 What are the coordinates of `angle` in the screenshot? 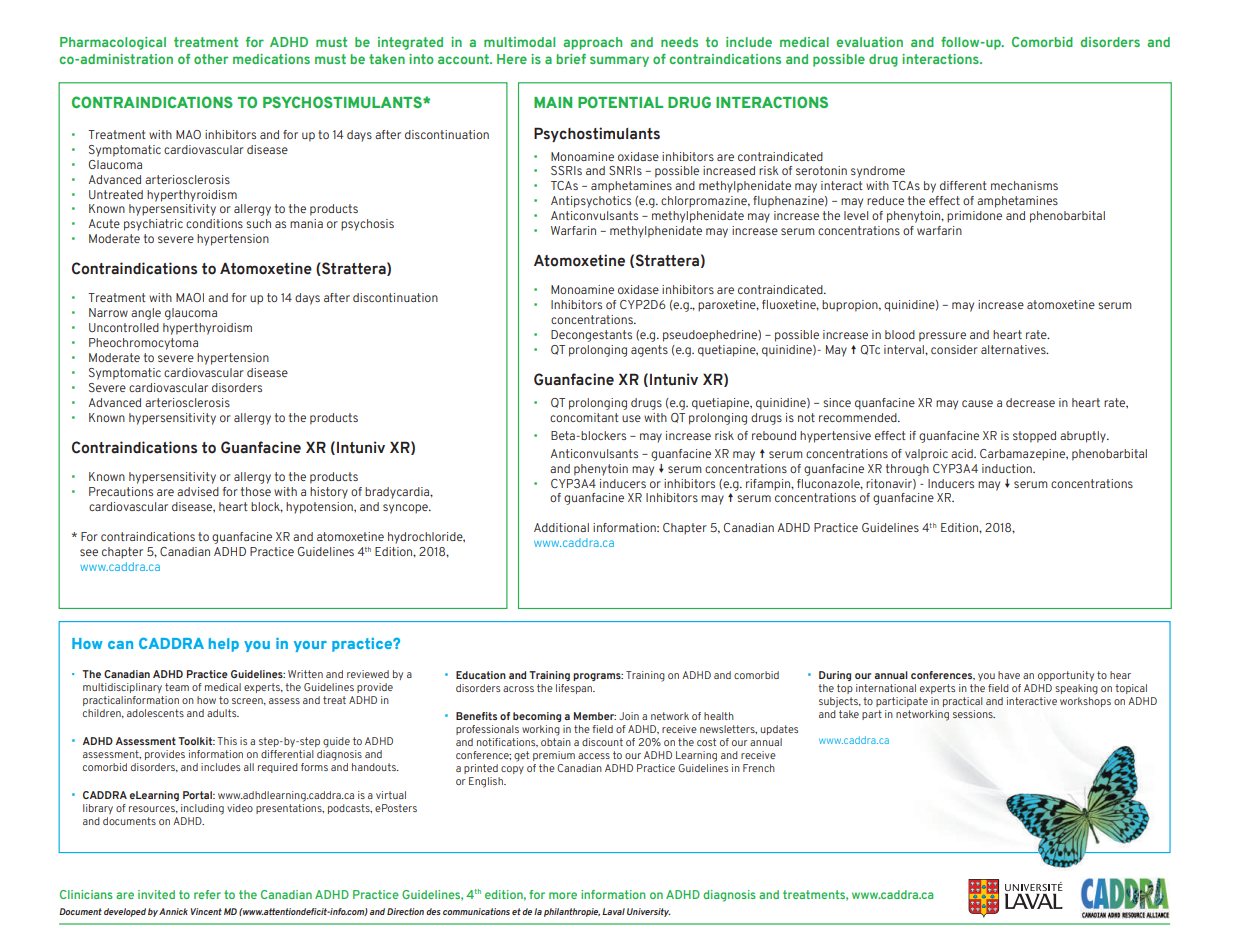 It's located at (146, 314).
